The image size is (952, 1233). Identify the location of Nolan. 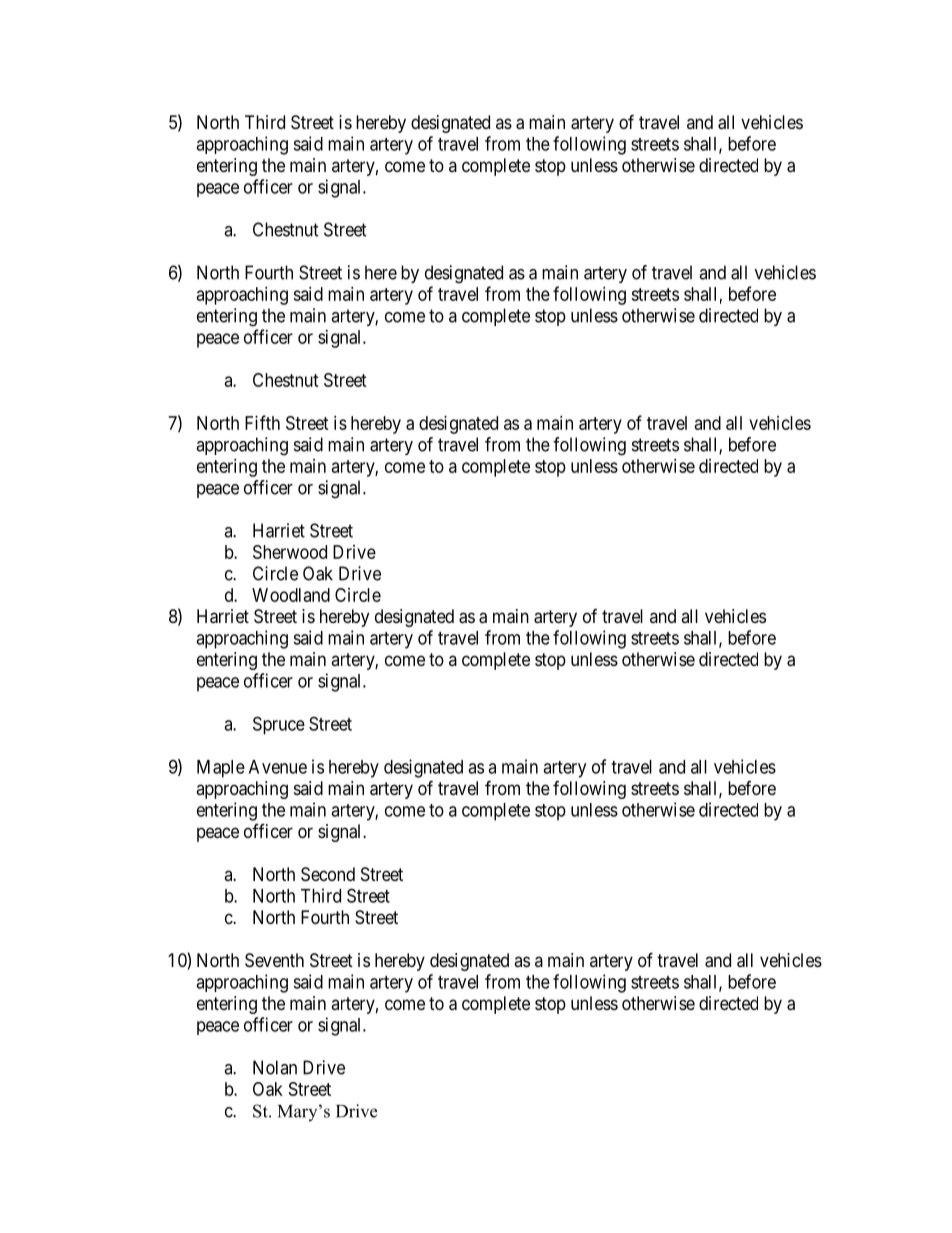
(275, 1067).
